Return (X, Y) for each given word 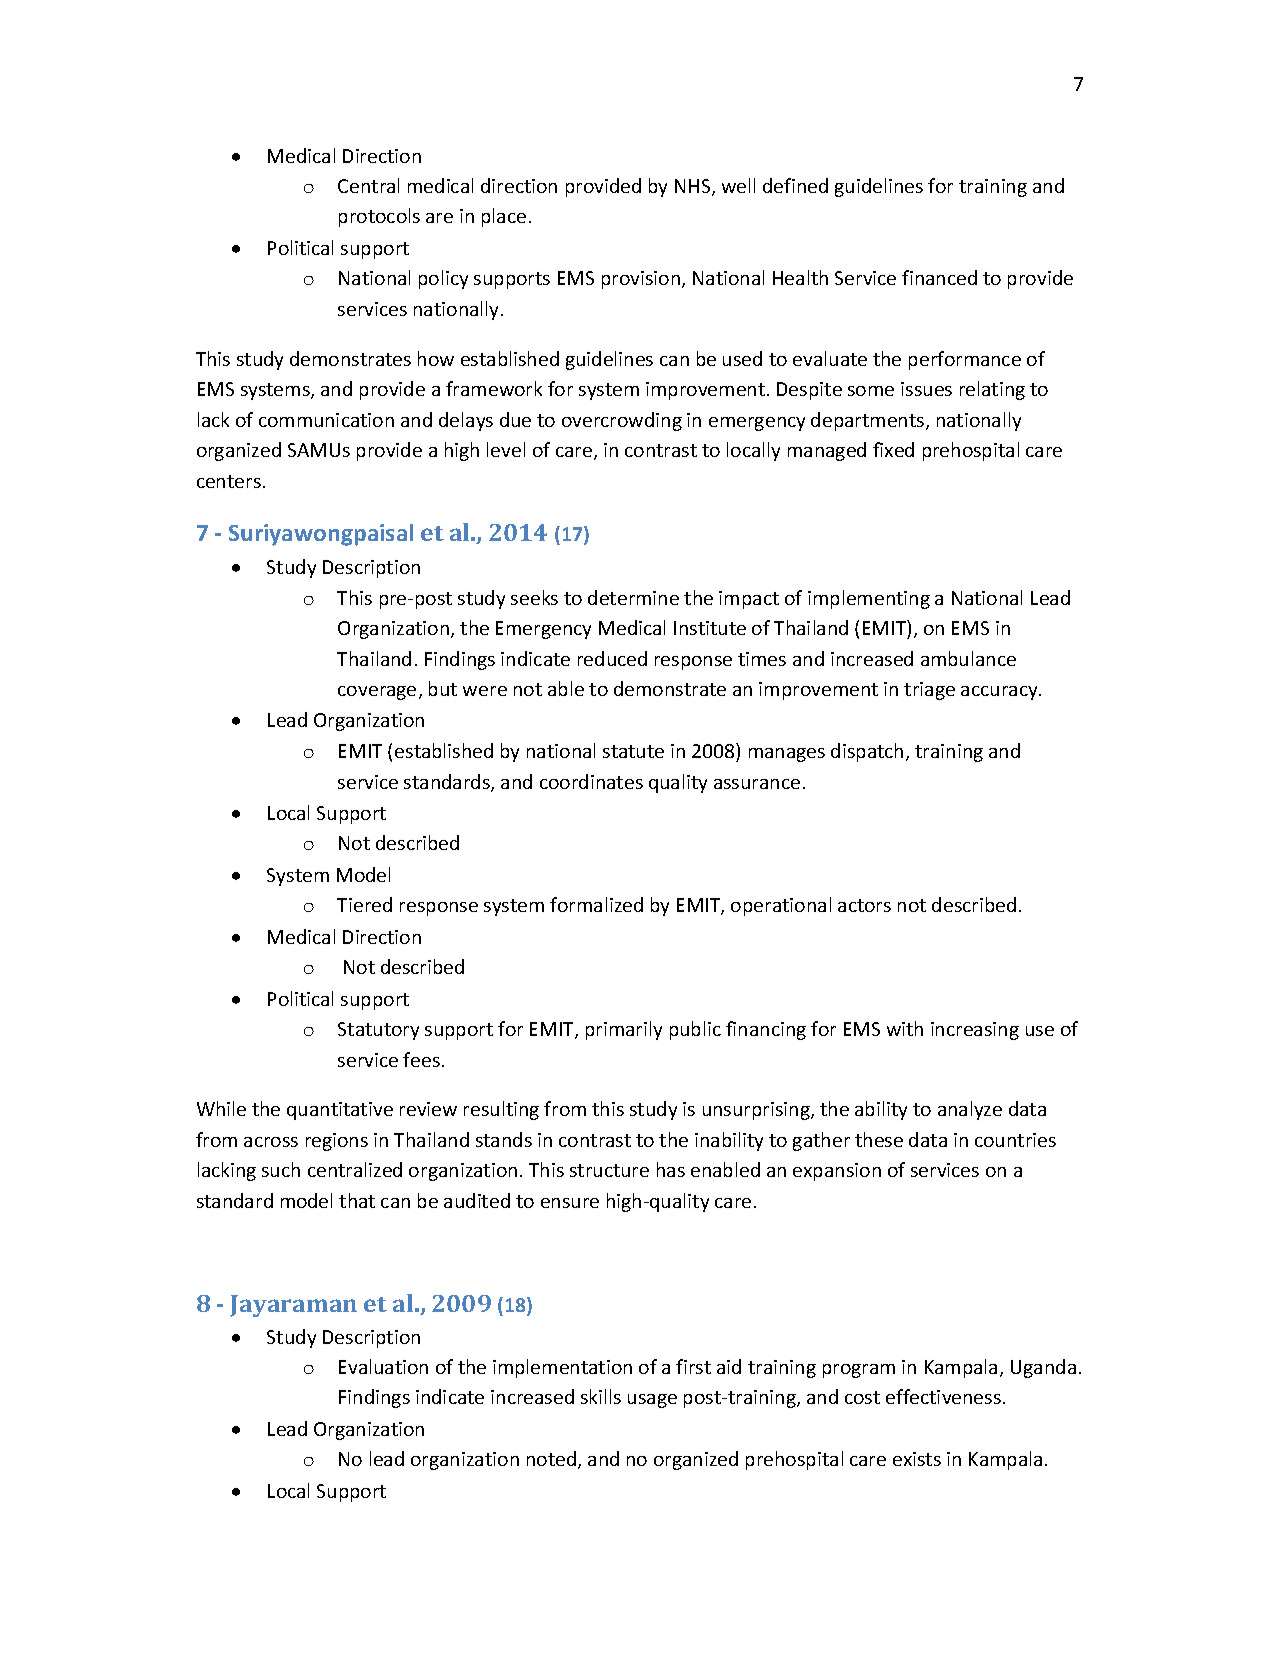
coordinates (591, 781)
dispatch (867, 752)
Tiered (364, 904)
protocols (379, 217)
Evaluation (383, 1366)
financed (939, 277)
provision (642, 280)
